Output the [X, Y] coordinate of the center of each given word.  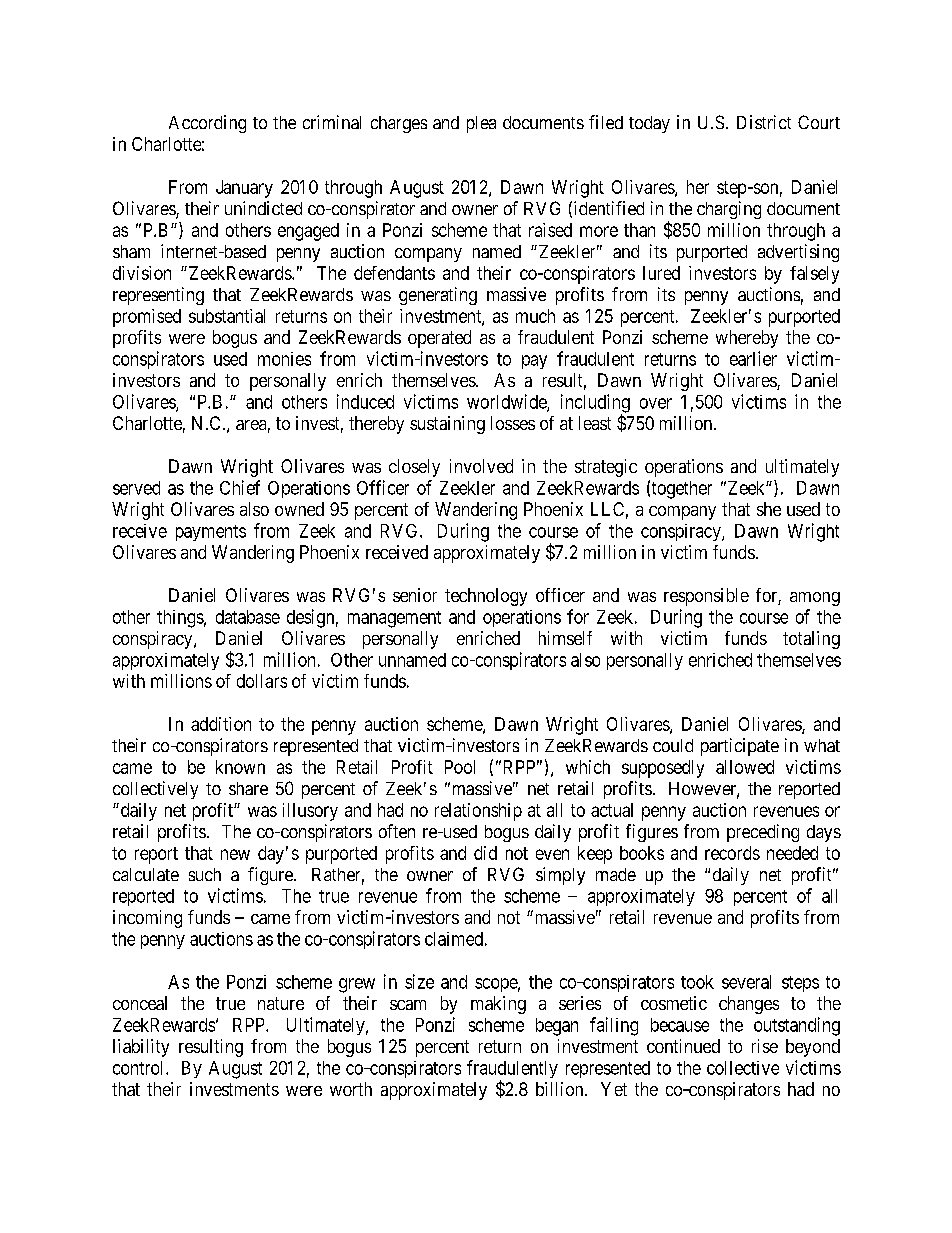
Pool [460, 767]
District [764, 122]
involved [481, 466]
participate [740, 747]
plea [481, 124]
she [769, 509]
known [240, 767]
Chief [240, 487]
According [207, 124]
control [140, 1068]
